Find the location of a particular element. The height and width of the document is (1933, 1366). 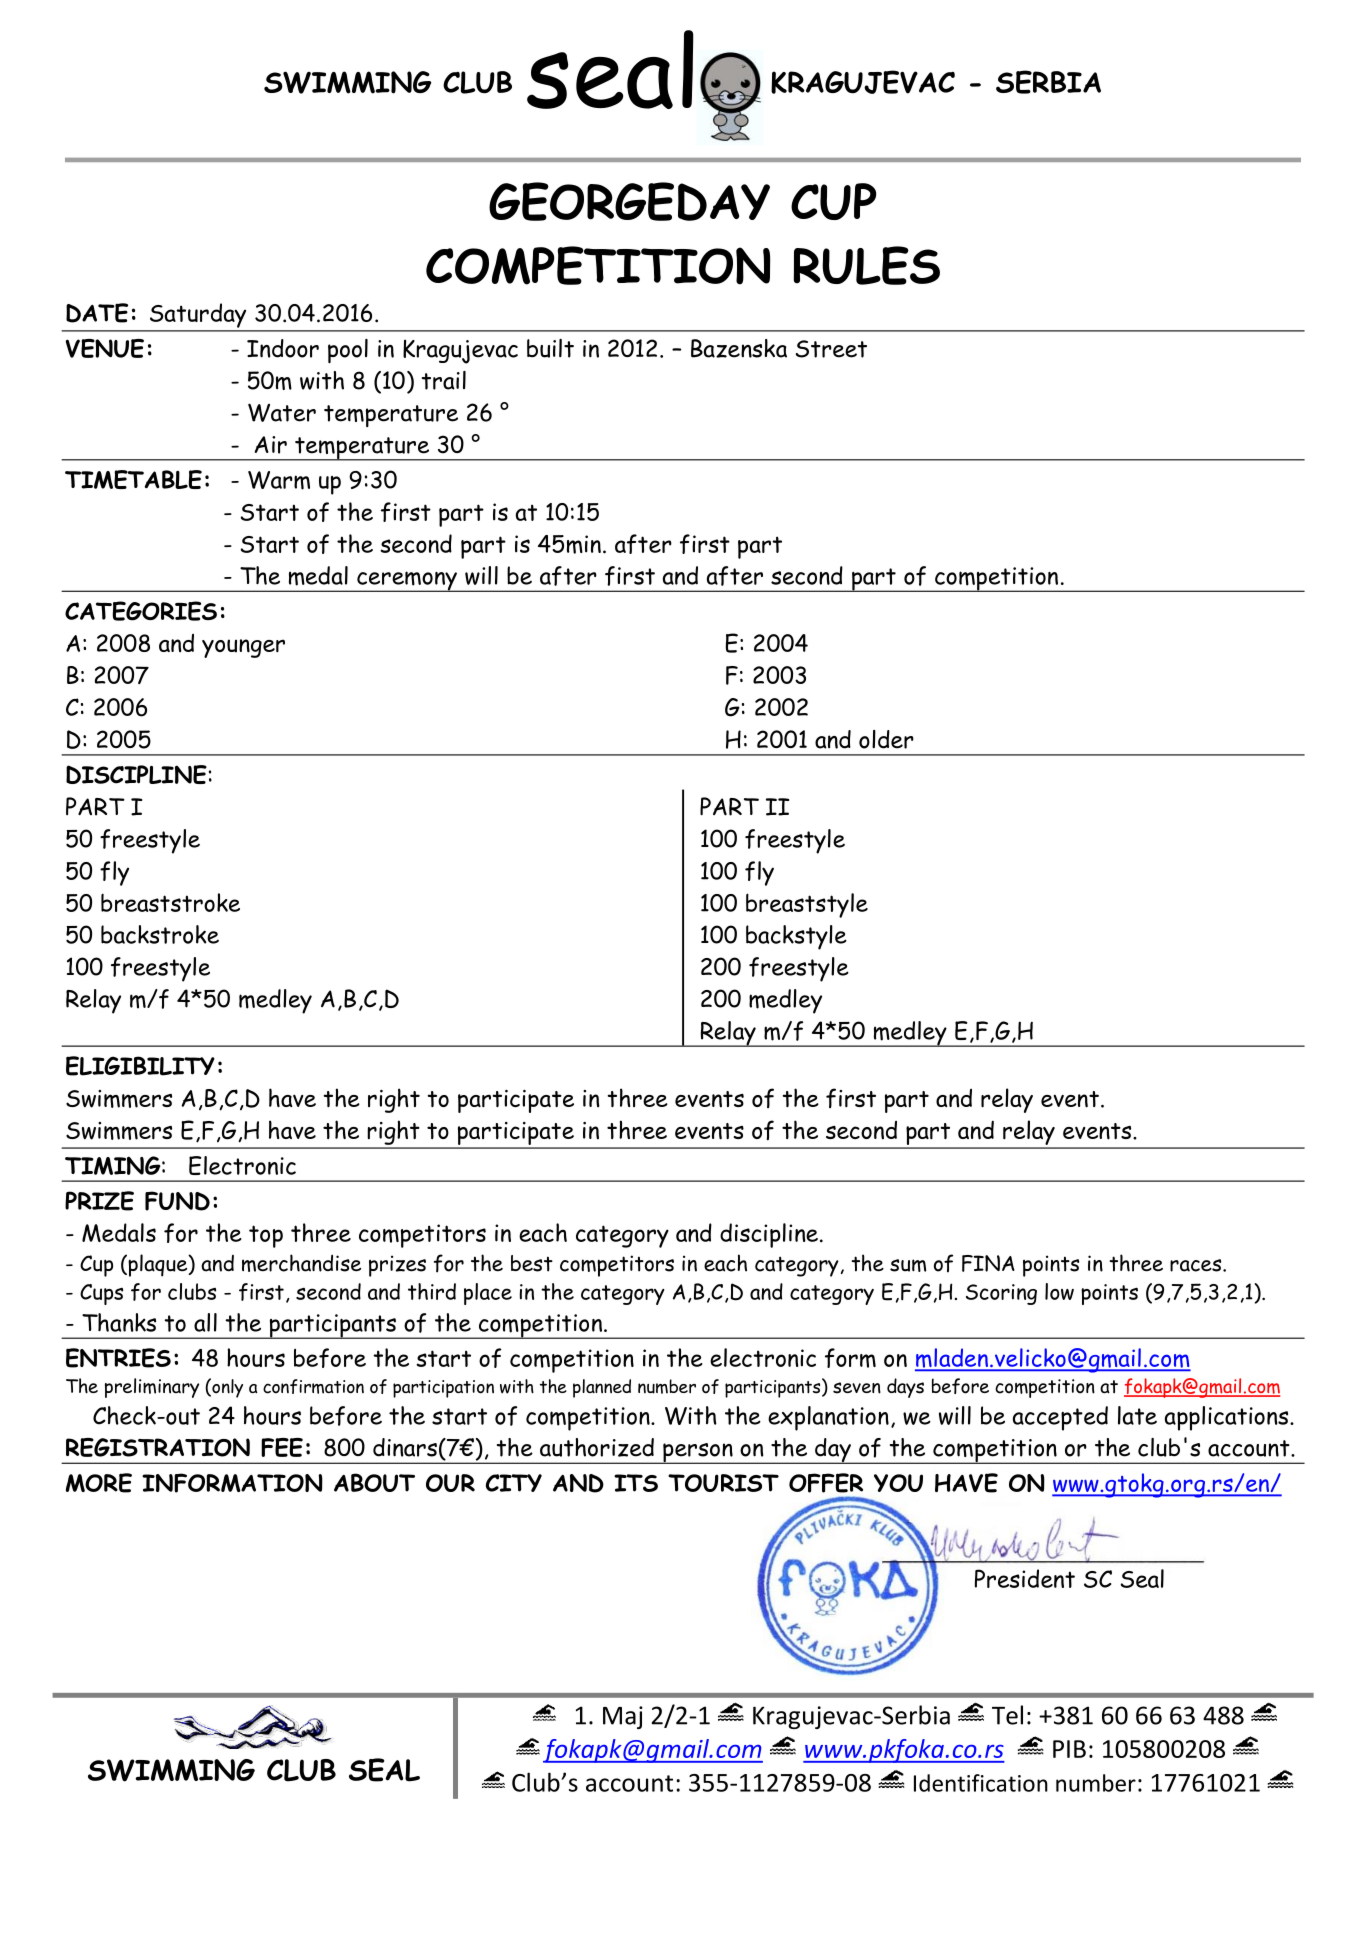

best is located at coordinates (532, 1263).
